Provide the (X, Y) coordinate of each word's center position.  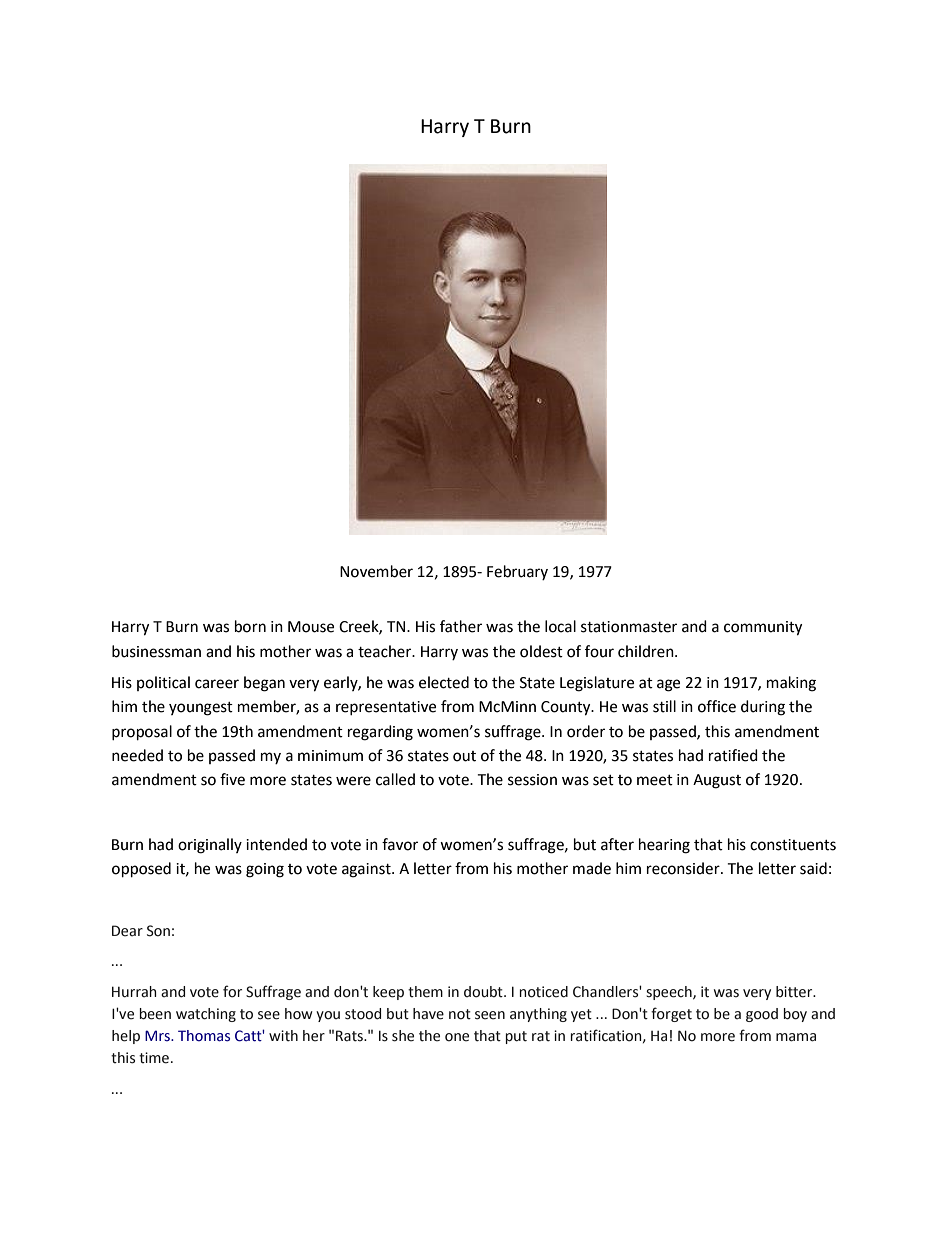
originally (210, 846)
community (763, 628)
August (717, 781)
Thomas (204, 1036)
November (376, 571)
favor (400, 844)
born (250, 626)
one (457, 1037)
